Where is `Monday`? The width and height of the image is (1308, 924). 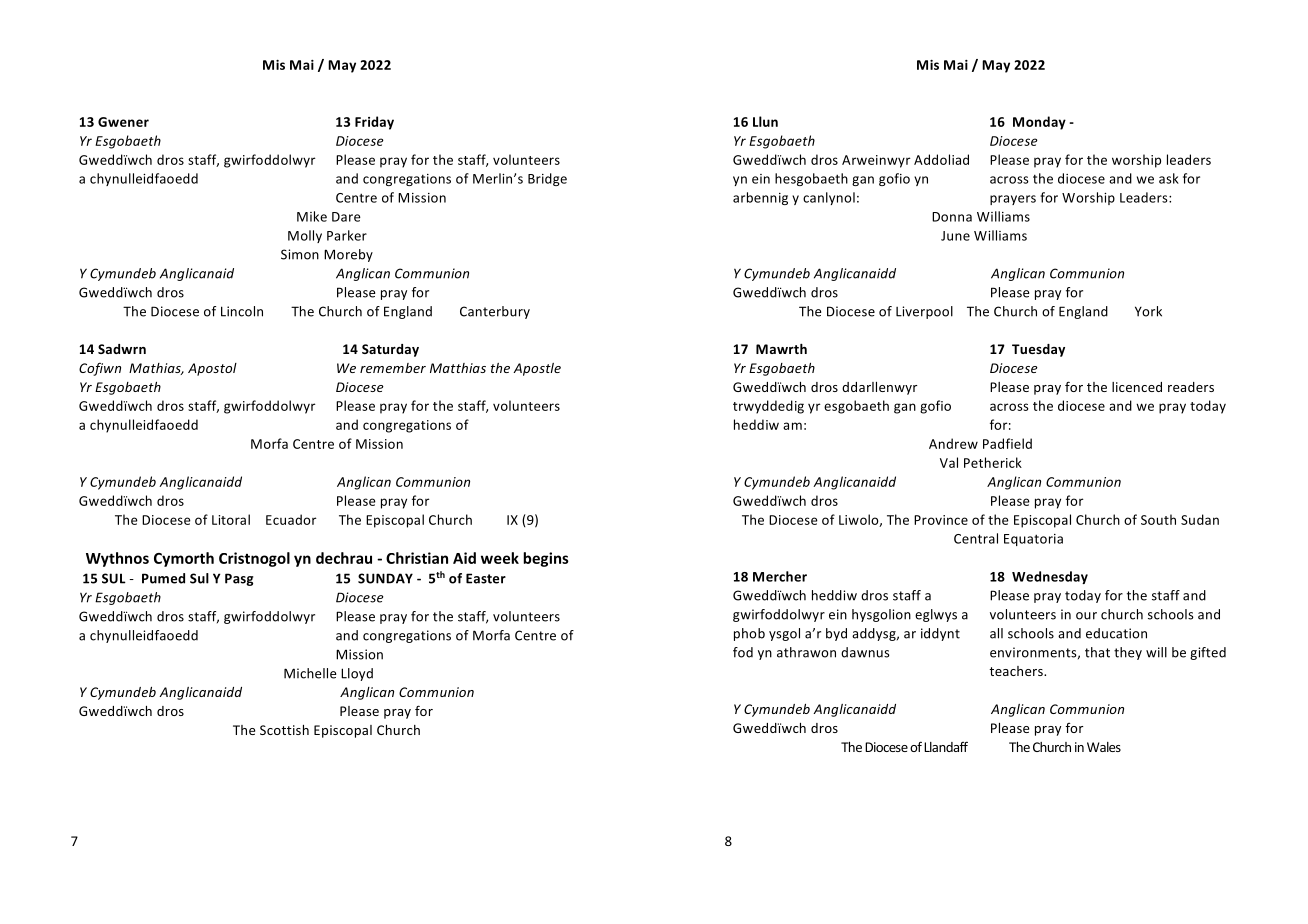 Monday is located at coordinates (1039, 123).
